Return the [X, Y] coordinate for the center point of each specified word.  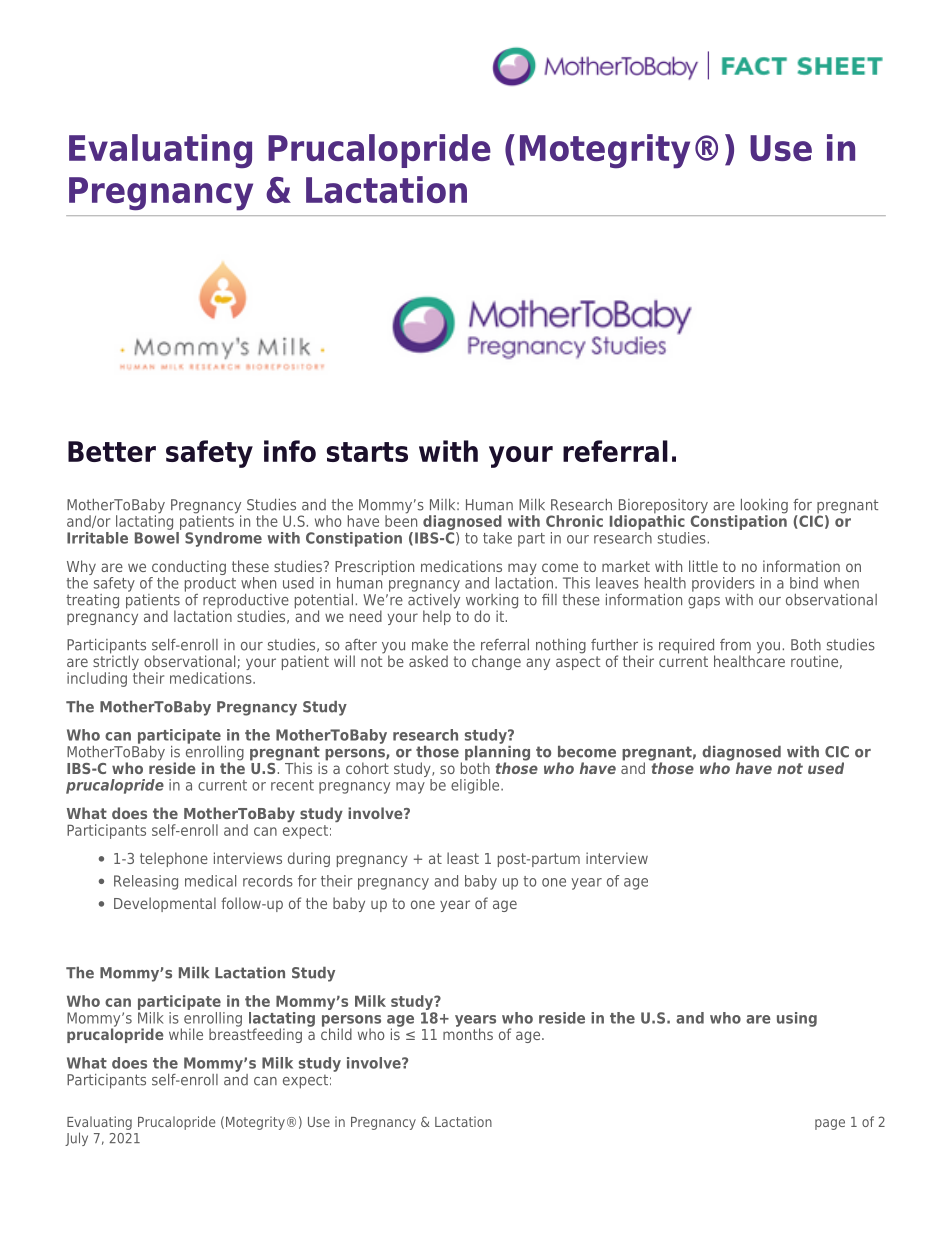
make [430, 645]
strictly [117, 663]
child [336, 1033]
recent [292, 785]
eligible [476, 786]
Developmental [165, 904]
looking [764, 507]
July [76, 1139]
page [830, 1124]
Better [112, 451]
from [735, 645]
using [797, 1019]
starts [367, 452]
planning [497, 753]
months [468, 1033]
